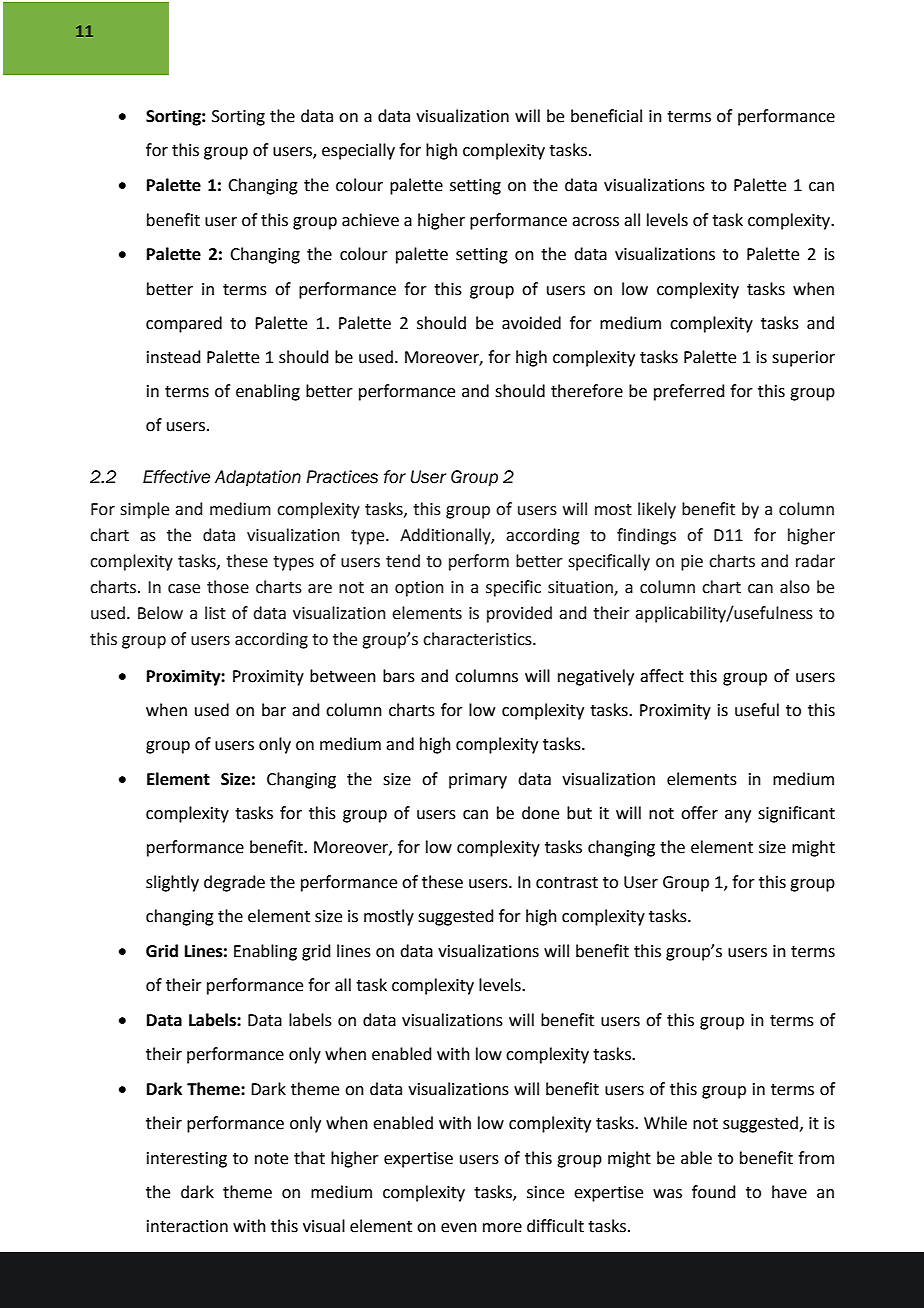 The width and height of the document is (924, 1308). Describe the element at coordinates (689, 392) in the document. I see `preferred` at that location.
